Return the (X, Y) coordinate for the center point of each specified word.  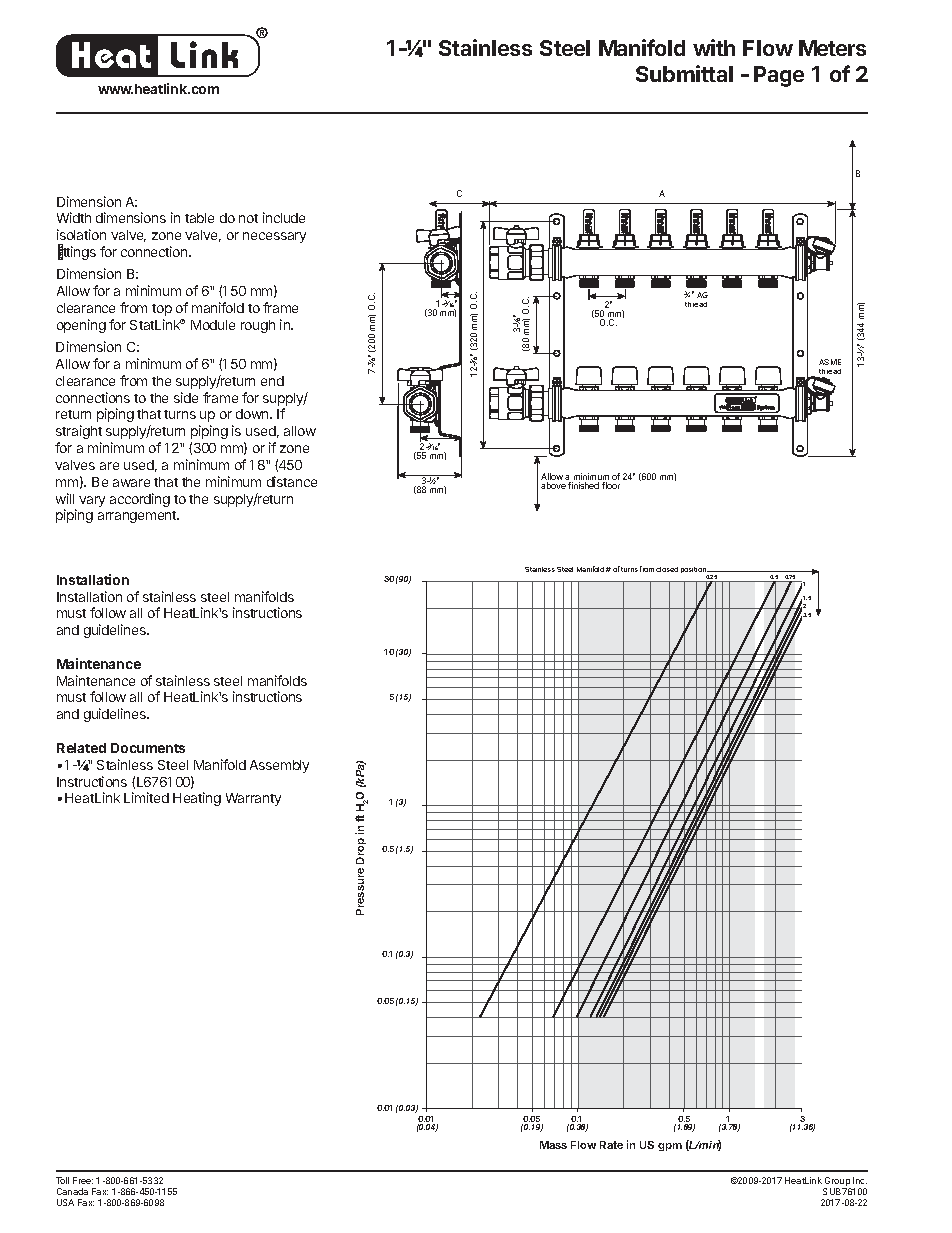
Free (83, 1180)
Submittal (684, 73)
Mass (553, 1145)
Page (779, 76)
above (553, 485)
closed (667, 569)
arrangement (138, 517)
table (199, 218)
